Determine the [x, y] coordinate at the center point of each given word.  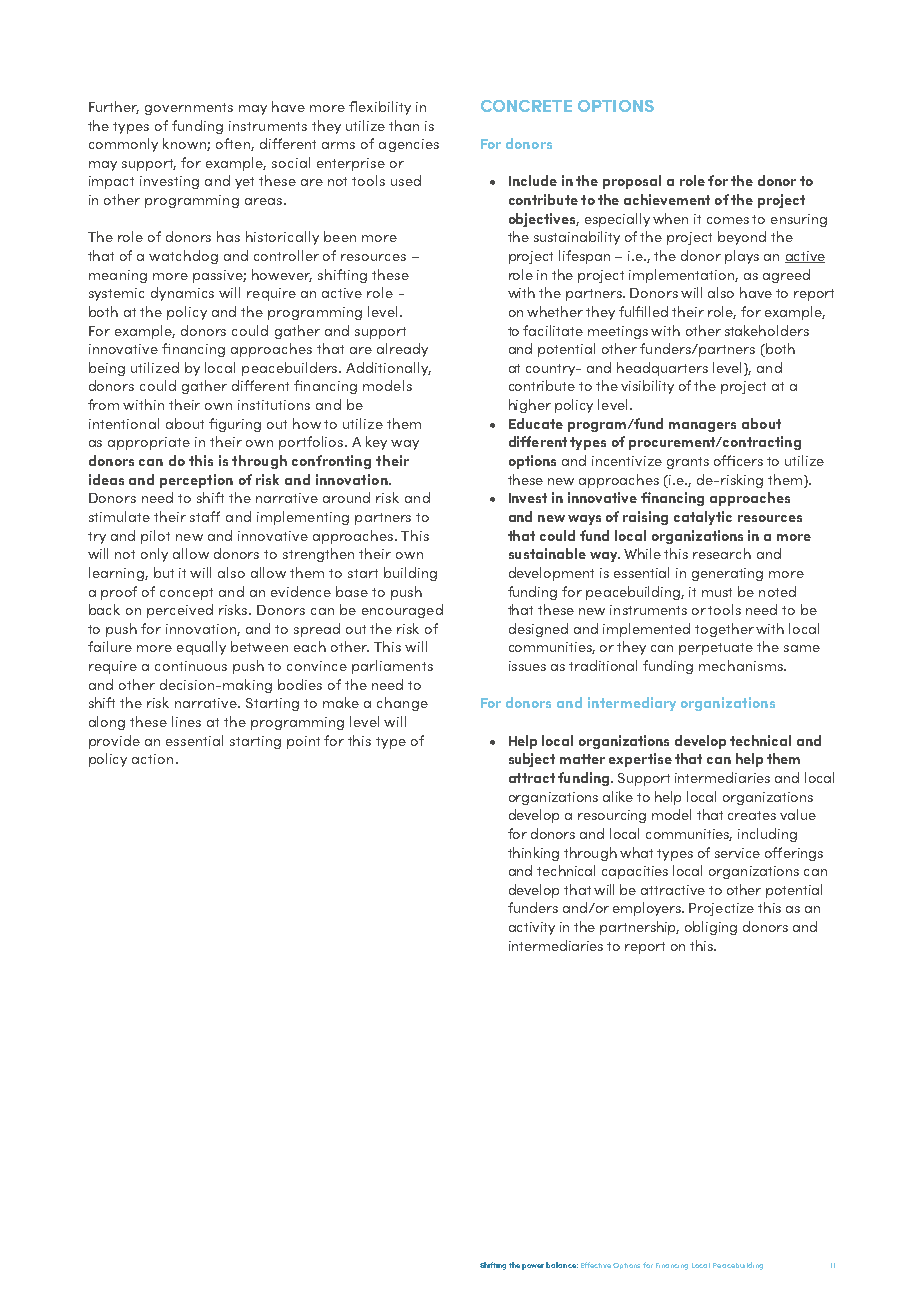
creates [752, 815]
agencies [409, 145]
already [402, 350]
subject [532, 760]
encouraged [402, 611]
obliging [711, 928]
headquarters [662, 369]
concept [186, 594]
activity [532, 928]
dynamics [182, 294]
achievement [667, 199]
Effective [596, 1265]
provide [114, 742]
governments [189, 109]
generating [727, 574]
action [152, 759]
